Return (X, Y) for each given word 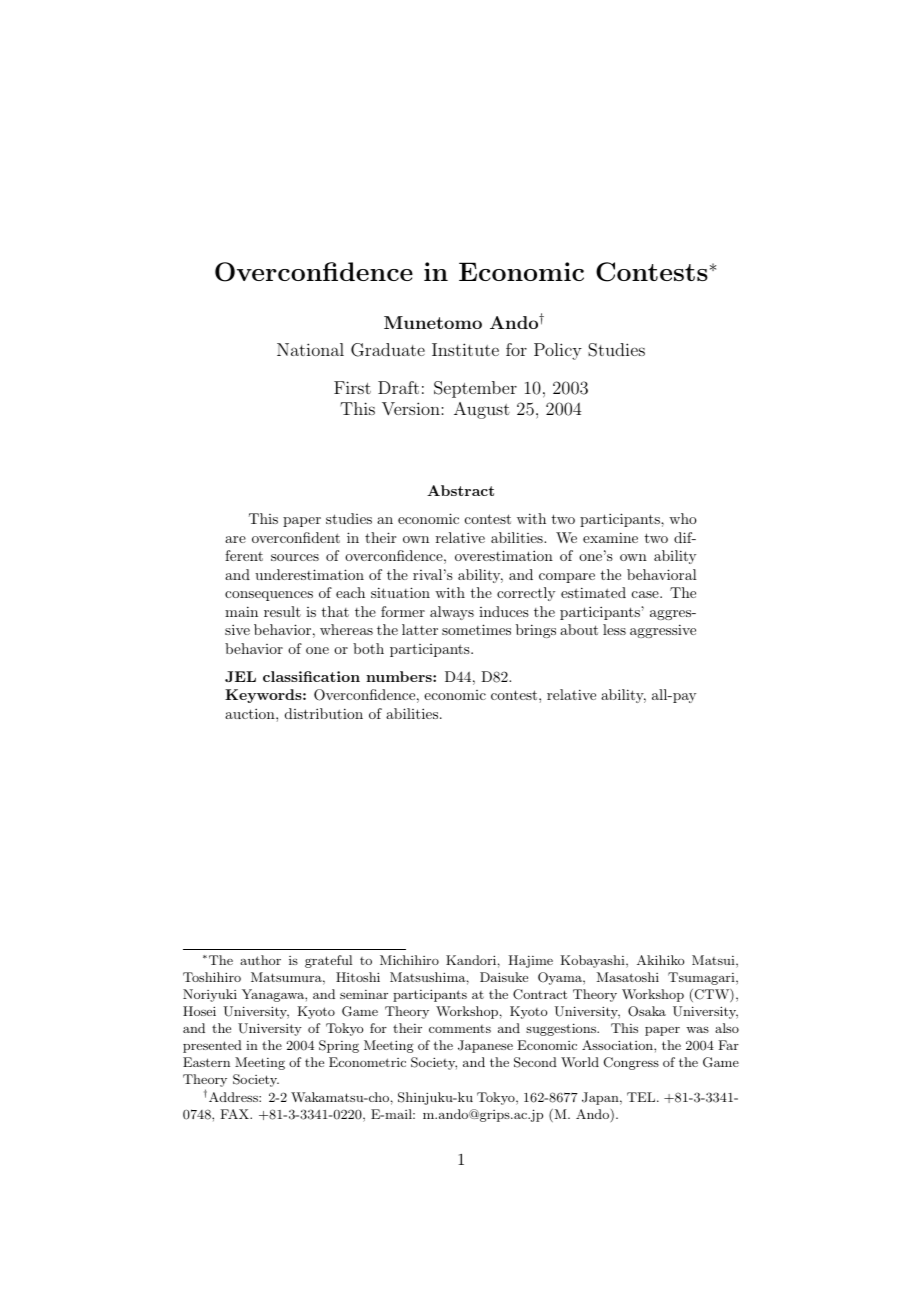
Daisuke (504, 977)
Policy (558, 351)
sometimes (476, 629)
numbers (400, 676)
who (683, 518)
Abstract (460, 490)
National (310, 349)
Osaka (647, 1011)
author (260, 960)
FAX (235, 1114)
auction (251, 713)
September (475, 389)
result (282, 611)
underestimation (309, 574)
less (614, 629)
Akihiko (660, 960)
